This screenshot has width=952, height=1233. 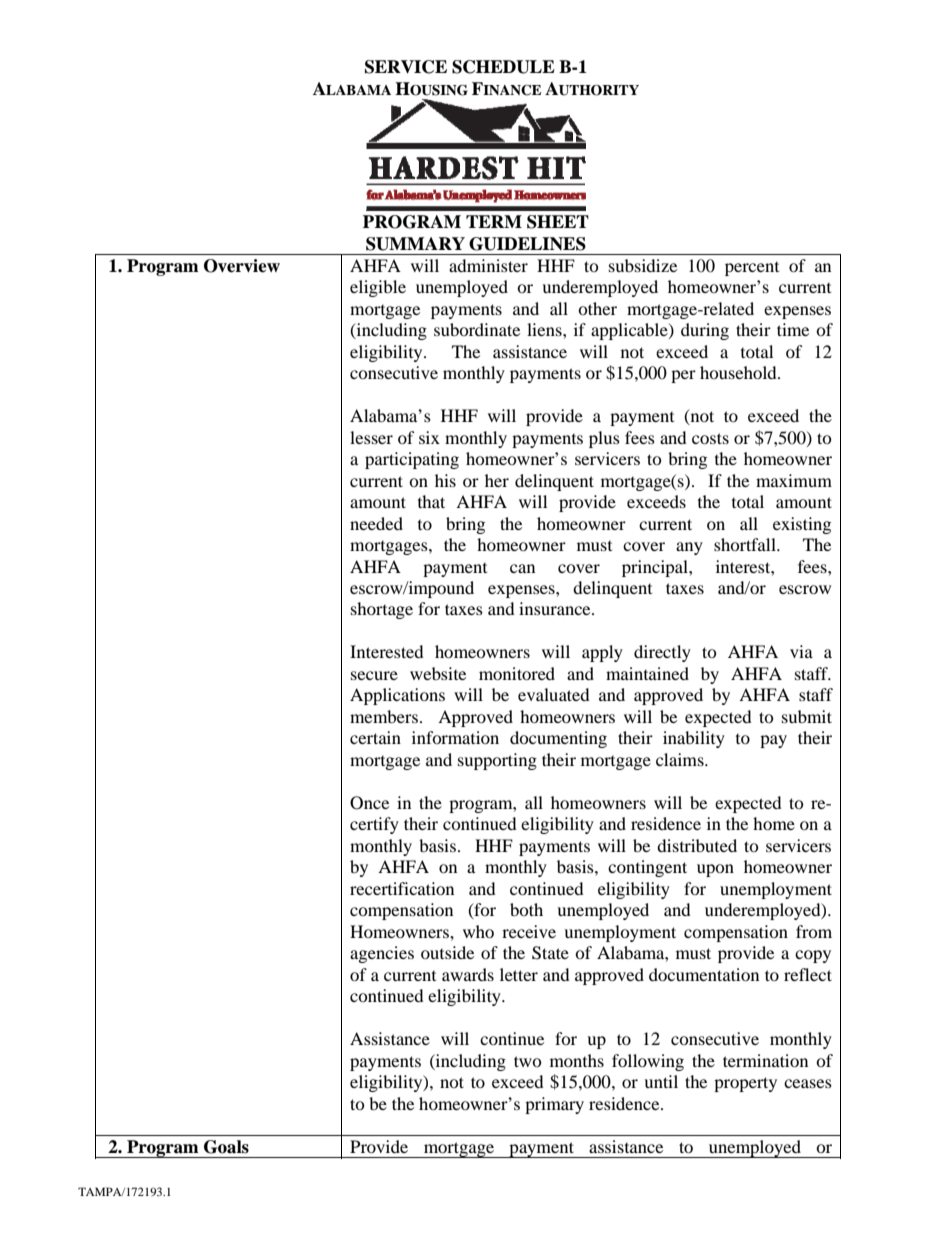 I want to click on Overview, so click(x=242, y=266).
